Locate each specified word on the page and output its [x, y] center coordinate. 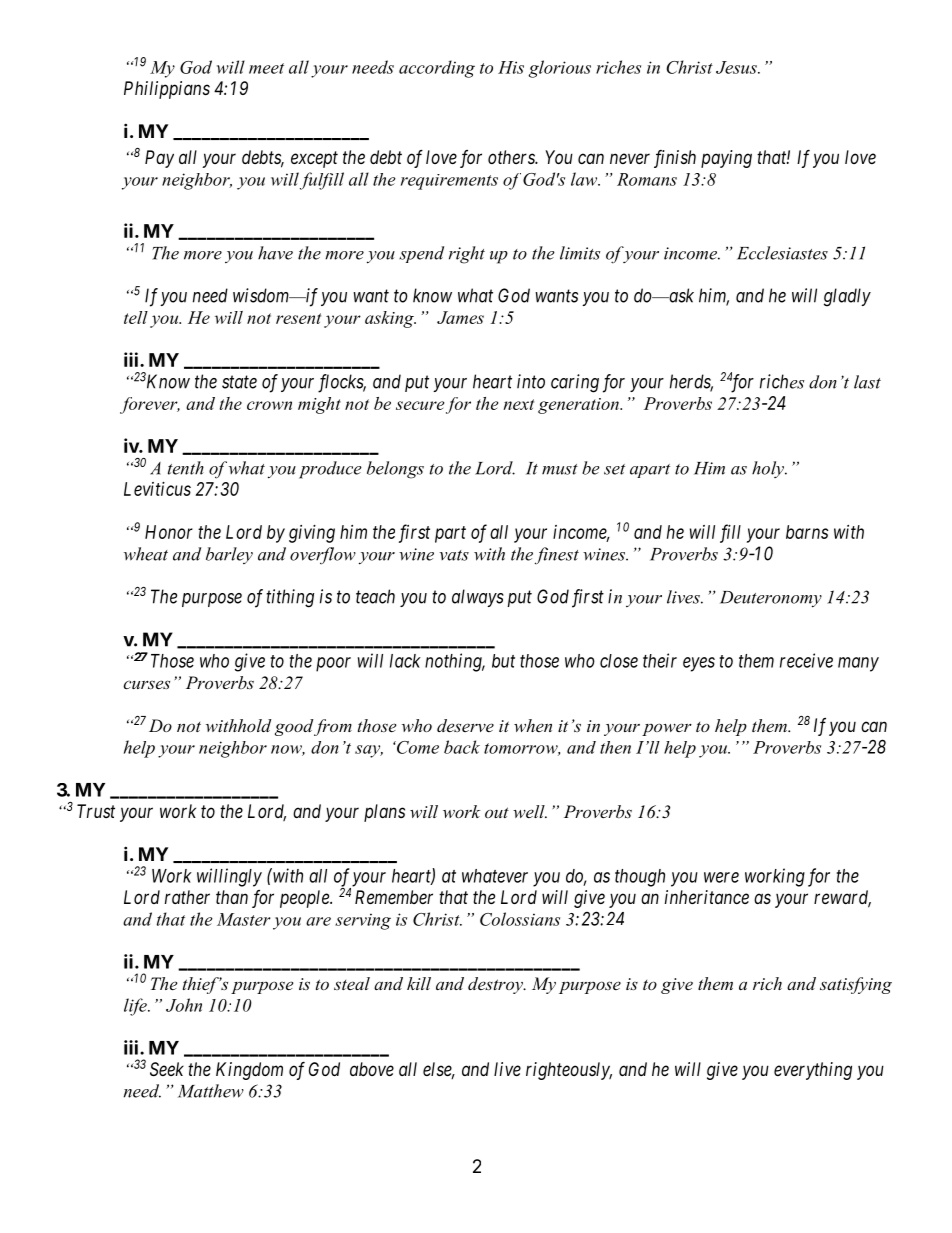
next [518, 404]
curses [146, 684]
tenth [186, 468]
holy [769, 469]
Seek [167, 1069]
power [667, 729]
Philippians [167, 90]
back [462, 747]
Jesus [737, 67]
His [511, 67]
